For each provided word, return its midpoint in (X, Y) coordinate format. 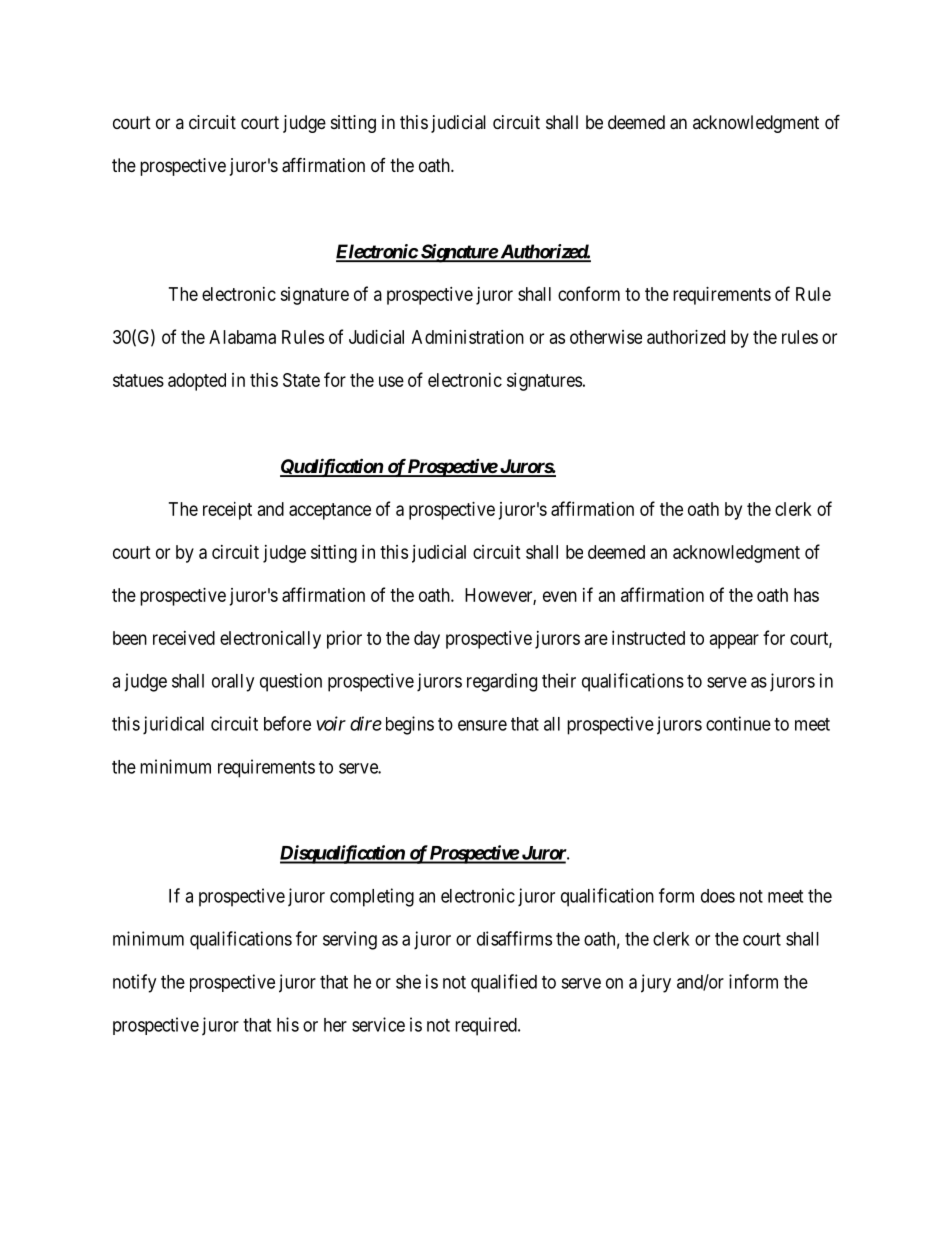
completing (372, 897)
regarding (502, 682)
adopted (197, 382)
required (487, 1026)
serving (350, 940)
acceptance (330, 511)
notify (134, 983)
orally (233, 683)
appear (734, 641)
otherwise (606, 337)
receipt (227, 511)
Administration (468, 337)
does (718, 896)
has (806, 595)
